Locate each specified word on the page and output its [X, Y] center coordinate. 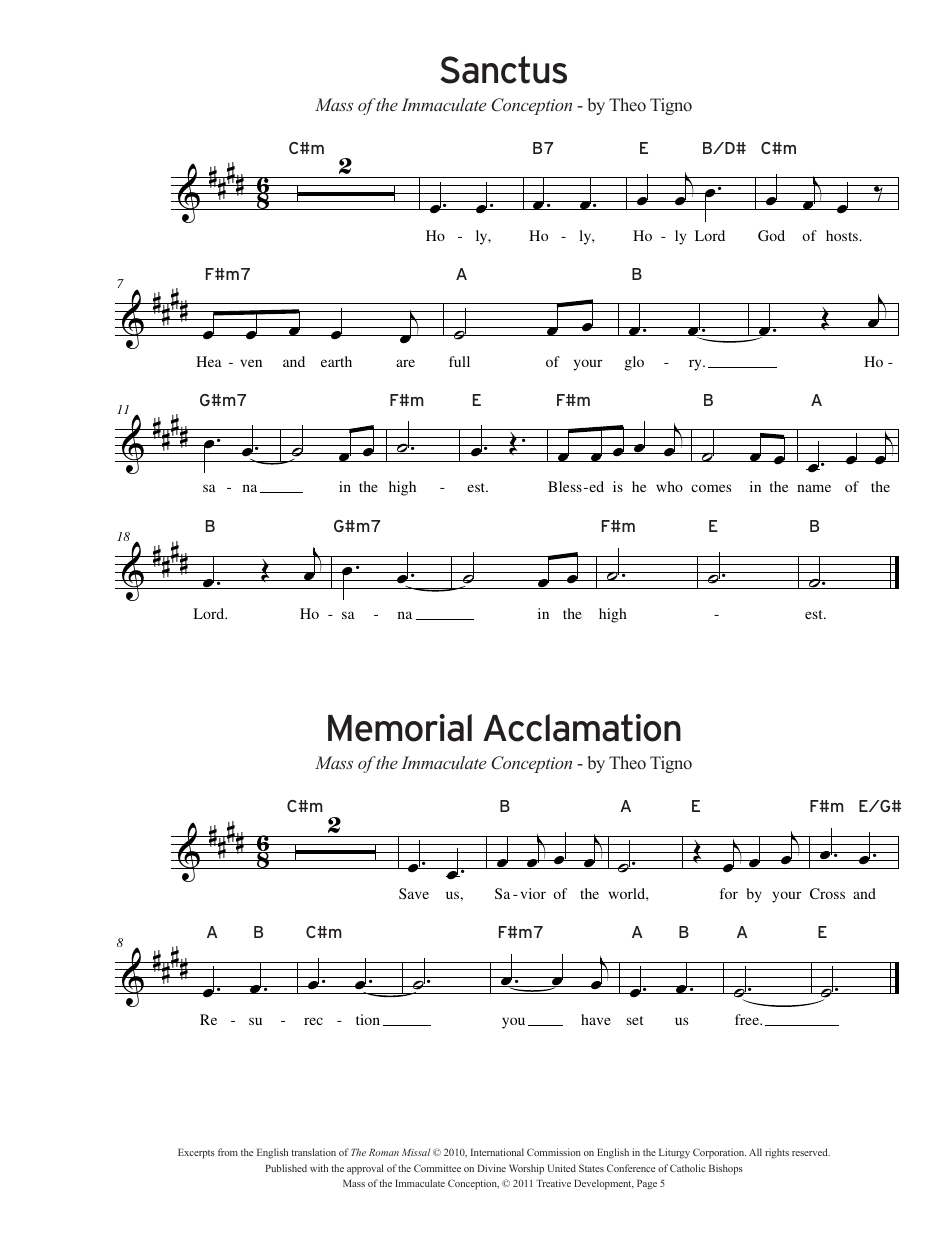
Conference [631, 1168]
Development [604, 1184]
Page [647, 1184]
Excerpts [196, 1153]
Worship [526, 1169]
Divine [492, 1168]
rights [777, 1153]
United [562, 1168]
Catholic [687, 1168]
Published [286, 1168]
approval [365, 1169]
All [755, 1152]
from [228, 1152]
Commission [554, 1152]
